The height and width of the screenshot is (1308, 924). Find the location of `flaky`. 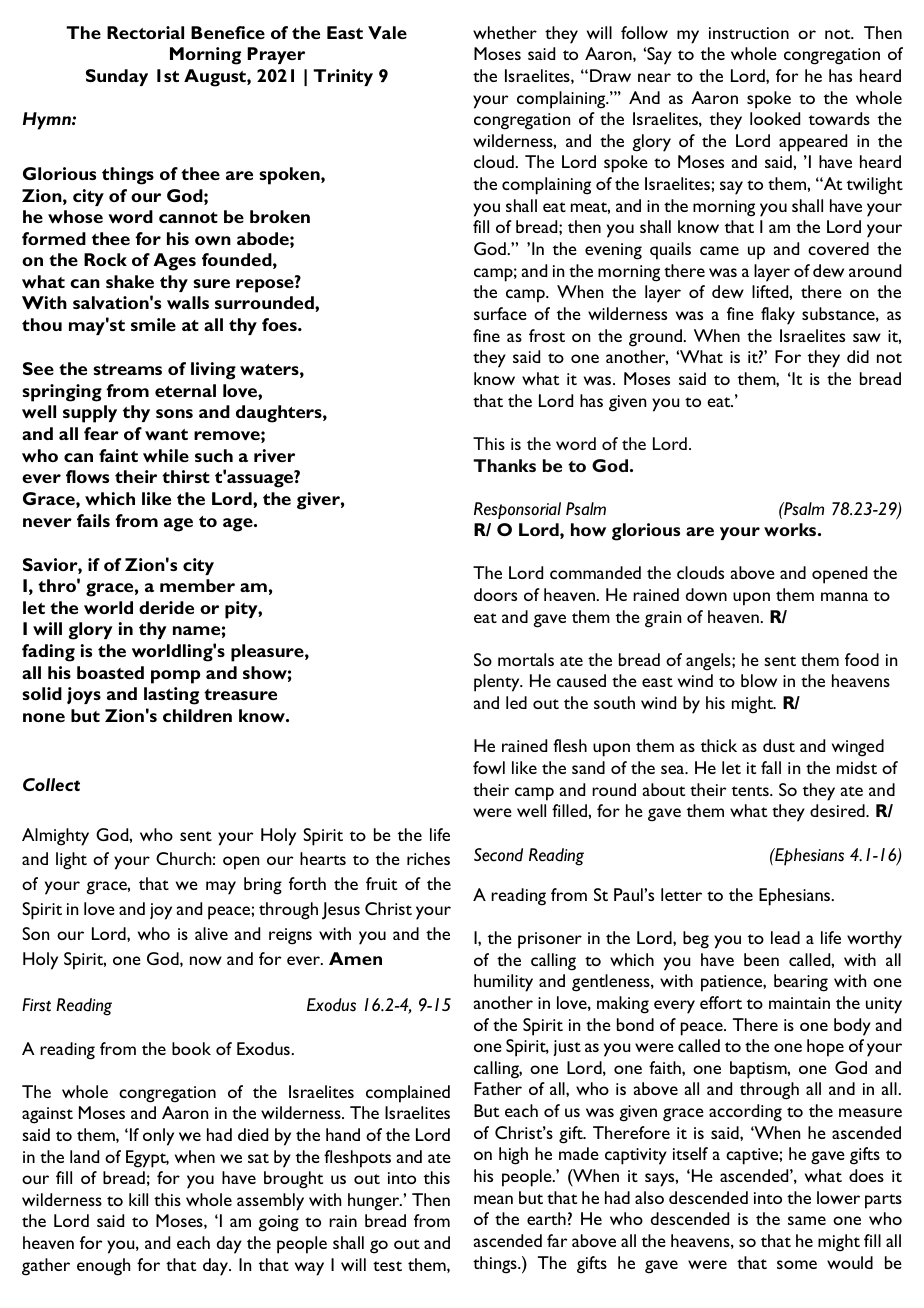

flaky is located at coordinates (778, 316).
